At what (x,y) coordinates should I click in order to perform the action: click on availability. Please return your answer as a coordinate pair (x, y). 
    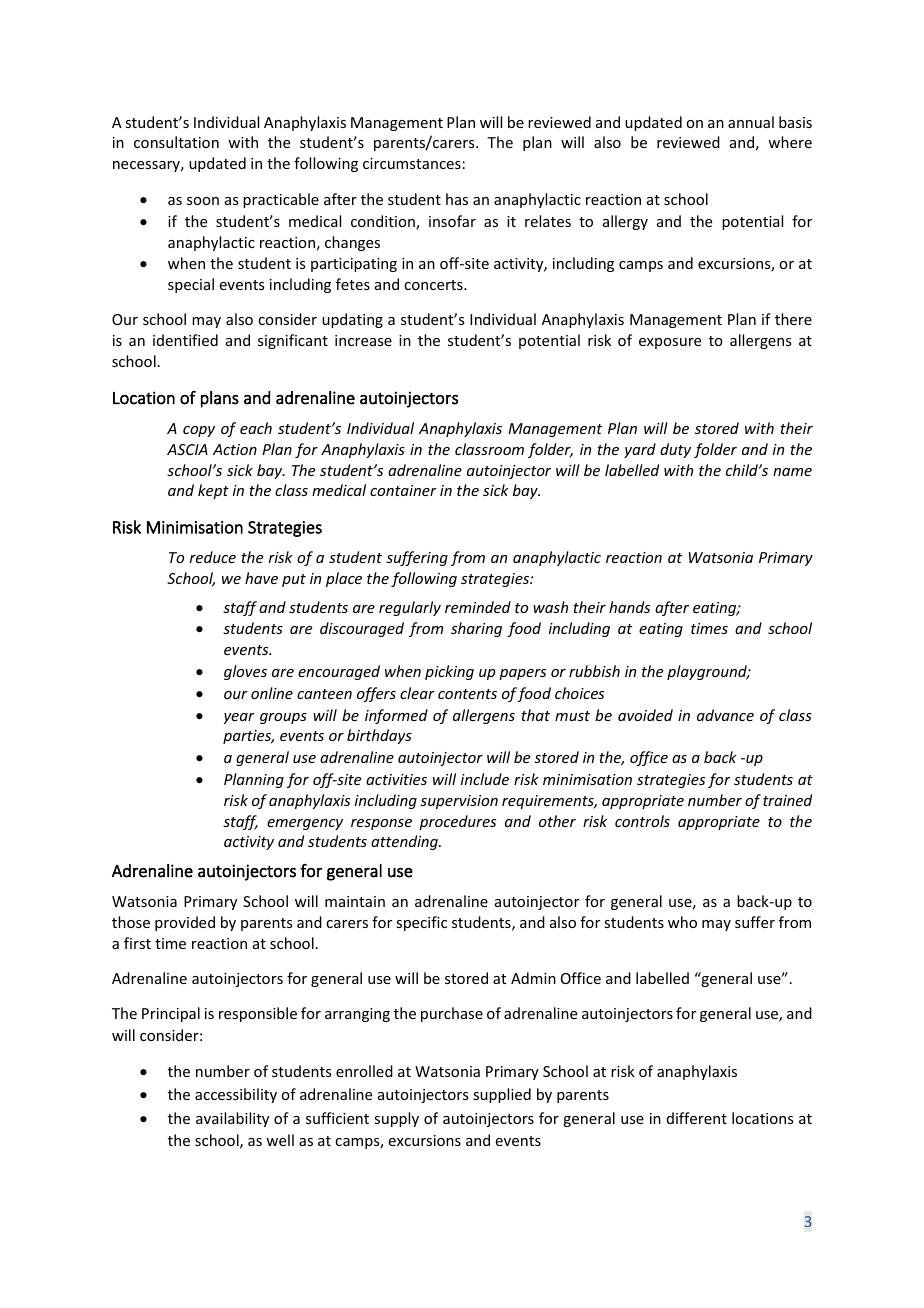
    Looking at the image, I should click on (232, 1119).
